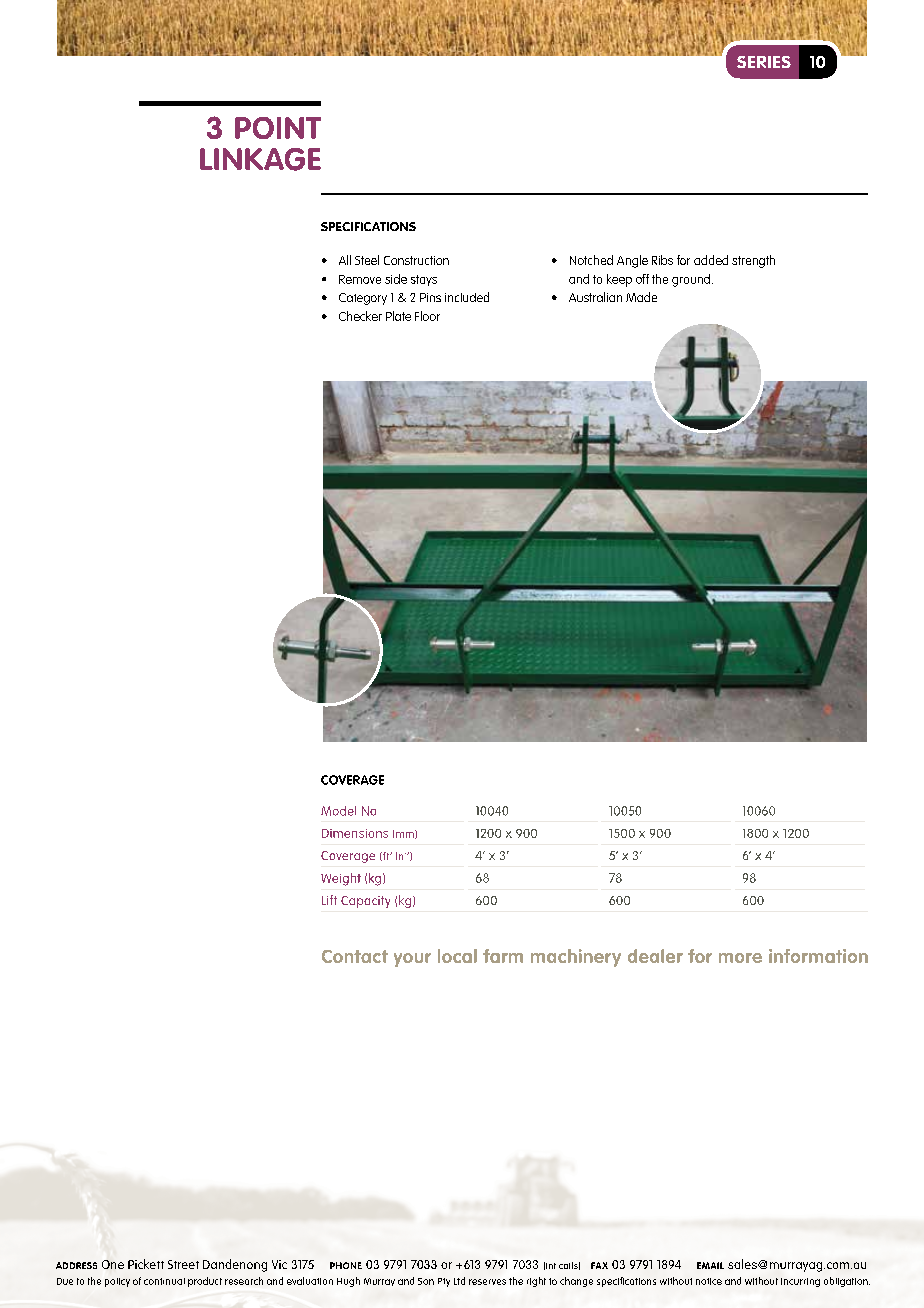 Image resolution: width=924 pixels, height=1308 pixels. I want to click on Model, so click(338, 811).
